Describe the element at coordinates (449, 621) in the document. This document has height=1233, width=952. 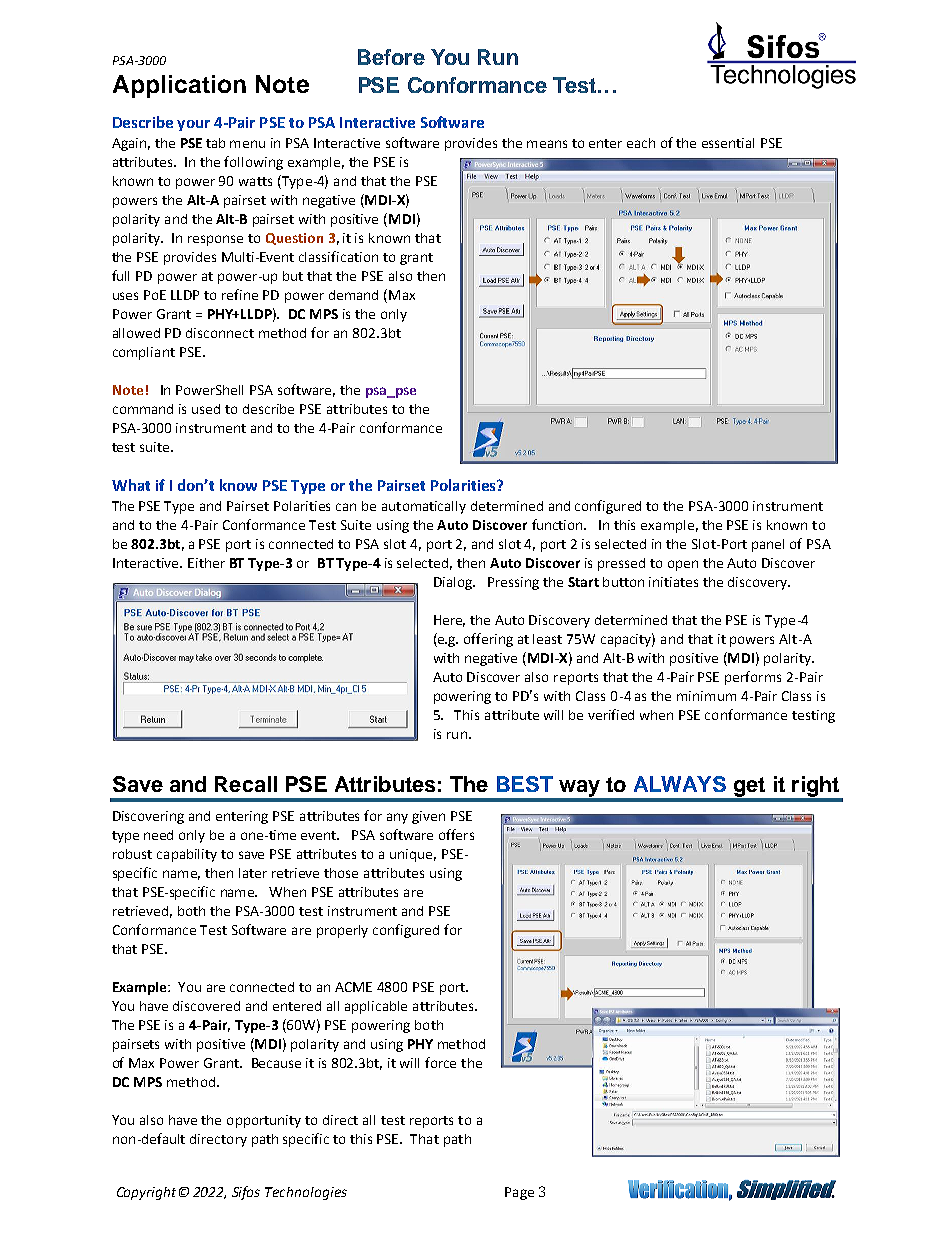
I see `Here` at that location.
